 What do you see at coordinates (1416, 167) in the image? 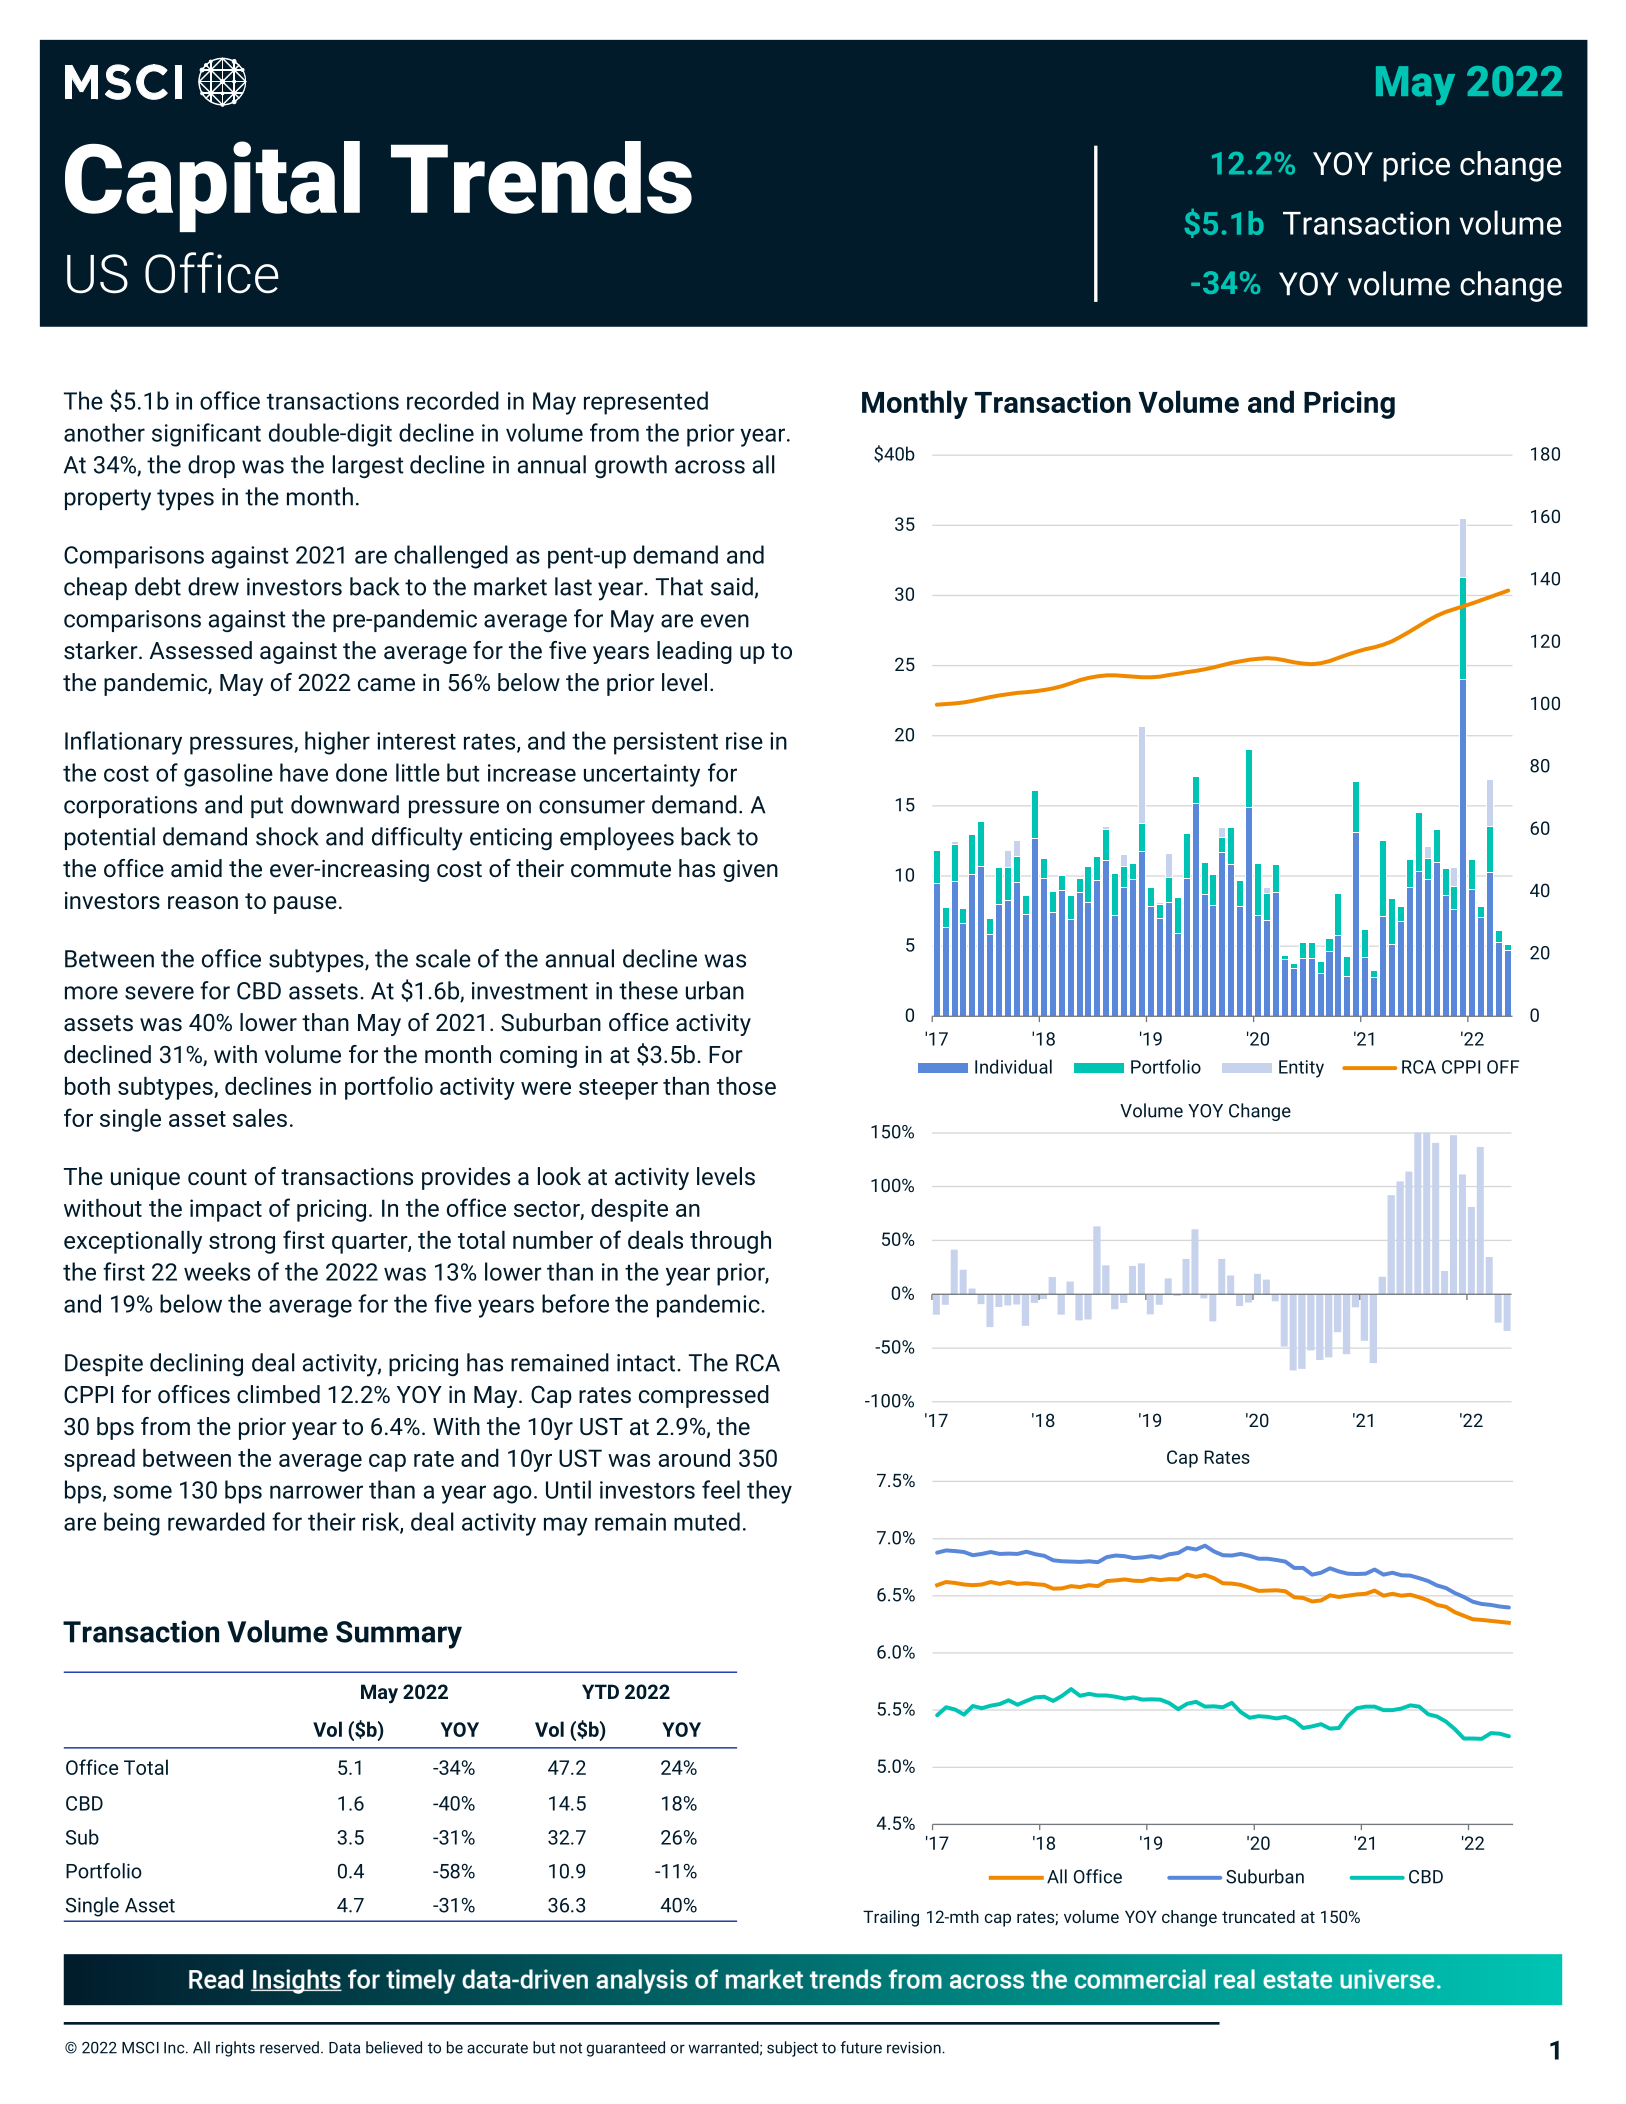
I see `price` at bounding box center [1416, 167].
